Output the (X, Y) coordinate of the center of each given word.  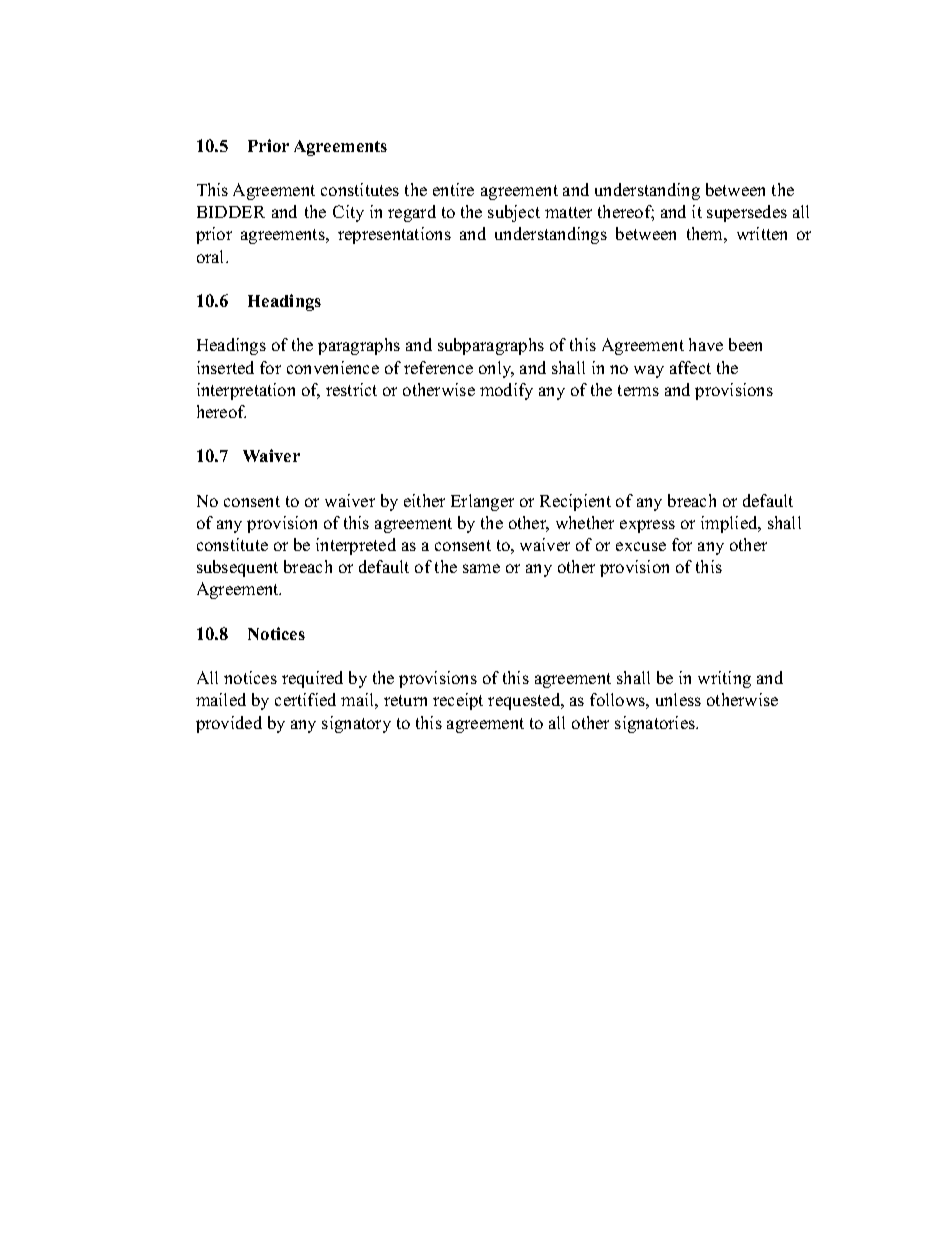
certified (305, 699)
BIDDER (231, 212)
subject (514, 213)
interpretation (246, 391)
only (496, 369)
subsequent (237, 568)
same (481, 568)
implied (730, 524)
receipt (458, 701)
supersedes (747, 213)
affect (690, 367)
